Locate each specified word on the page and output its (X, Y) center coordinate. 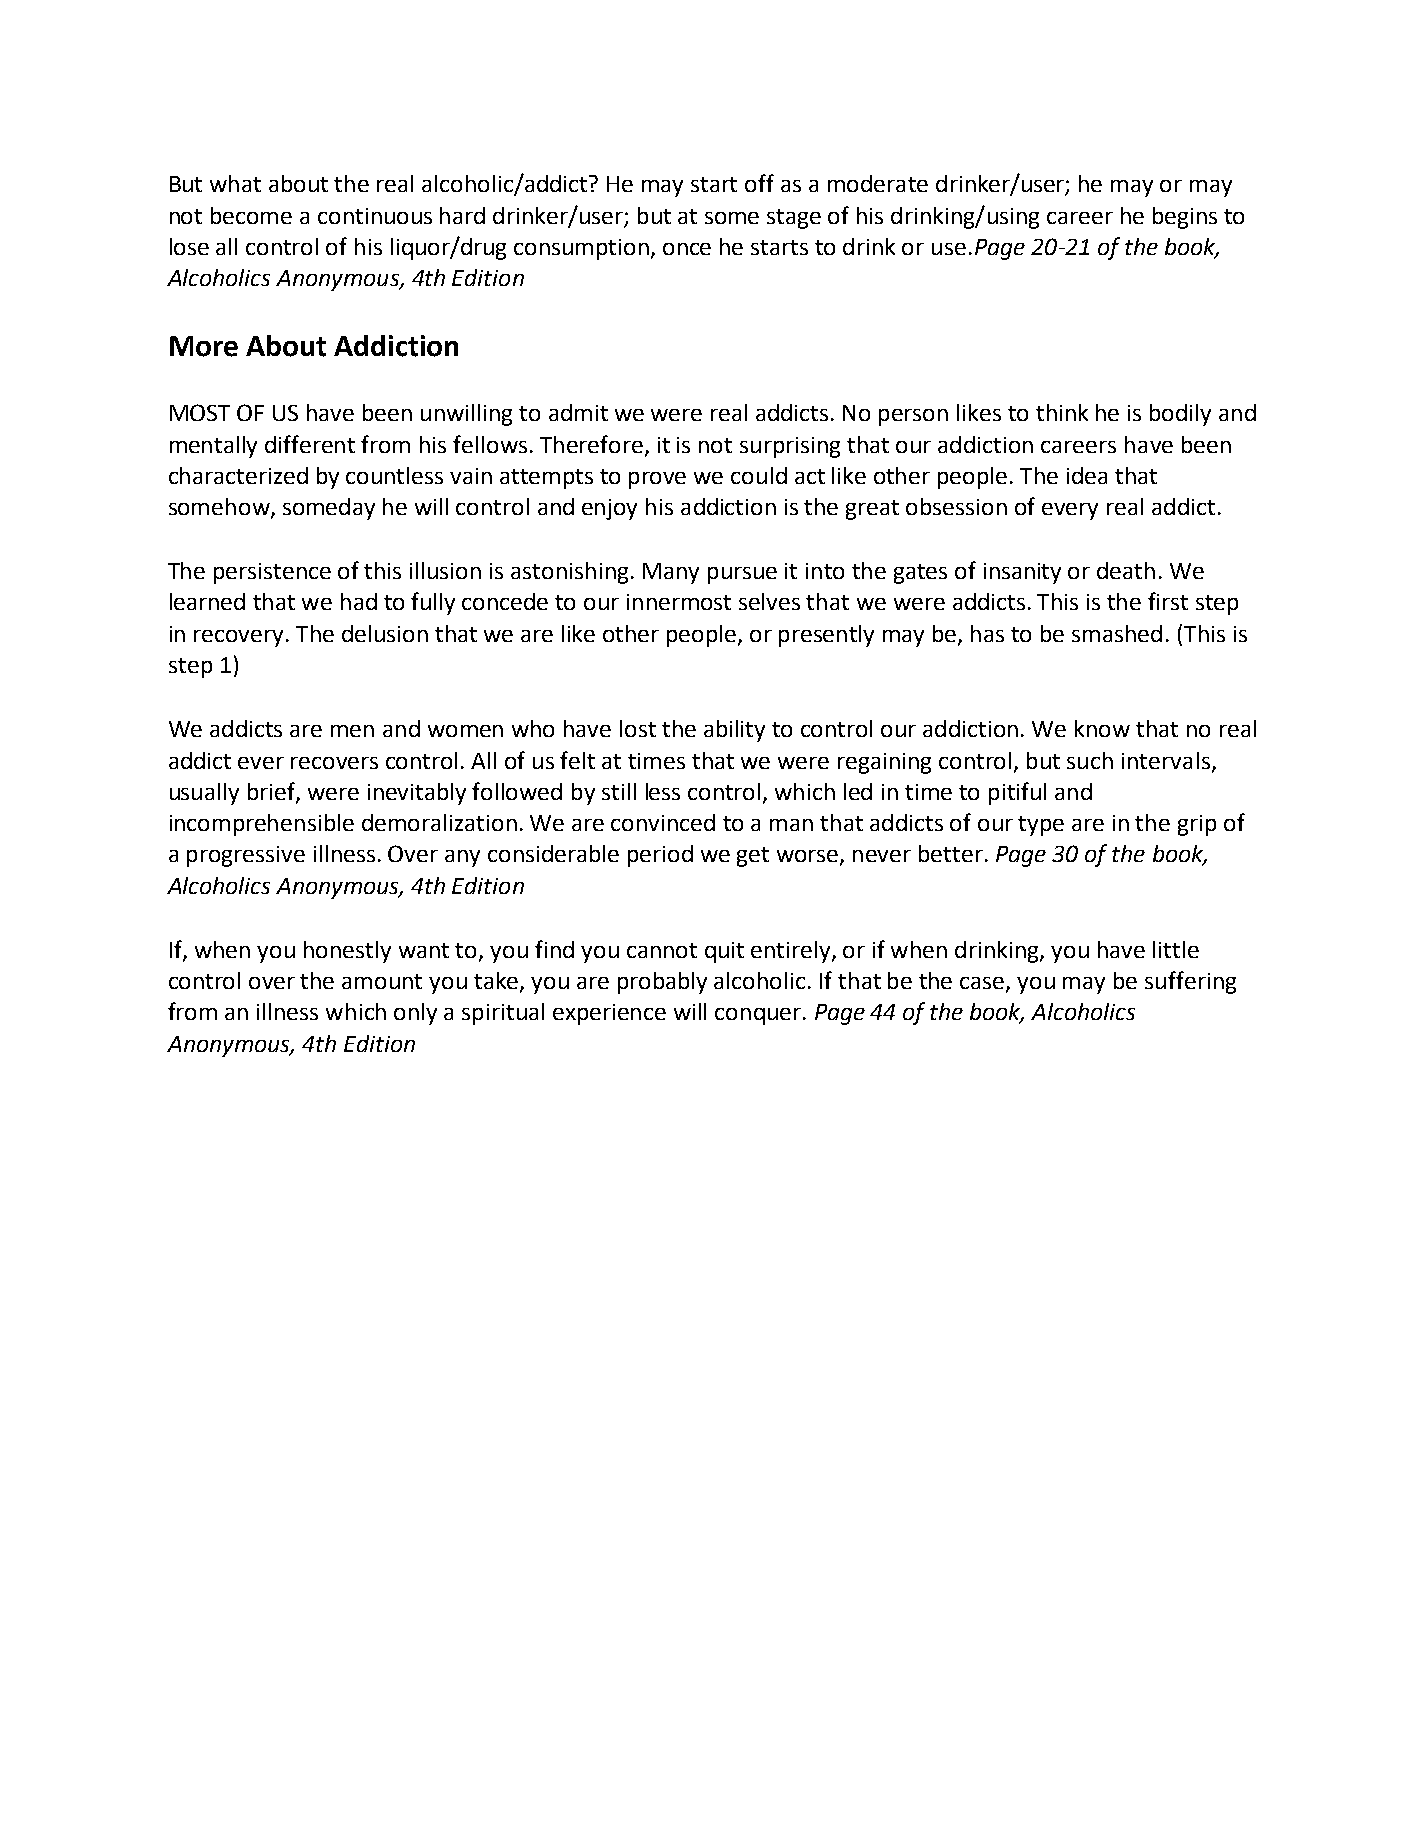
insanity (1022, 573)
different (310, 444)
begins (1185, 218)
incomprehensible (262, 825)
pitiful (1017, 793)
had (359, 601)
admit (578, 412)
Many (671, 573)
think (1062, 412)
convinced (663, 822)
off (759, 183)
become (251, 215)
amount (382, 981)
